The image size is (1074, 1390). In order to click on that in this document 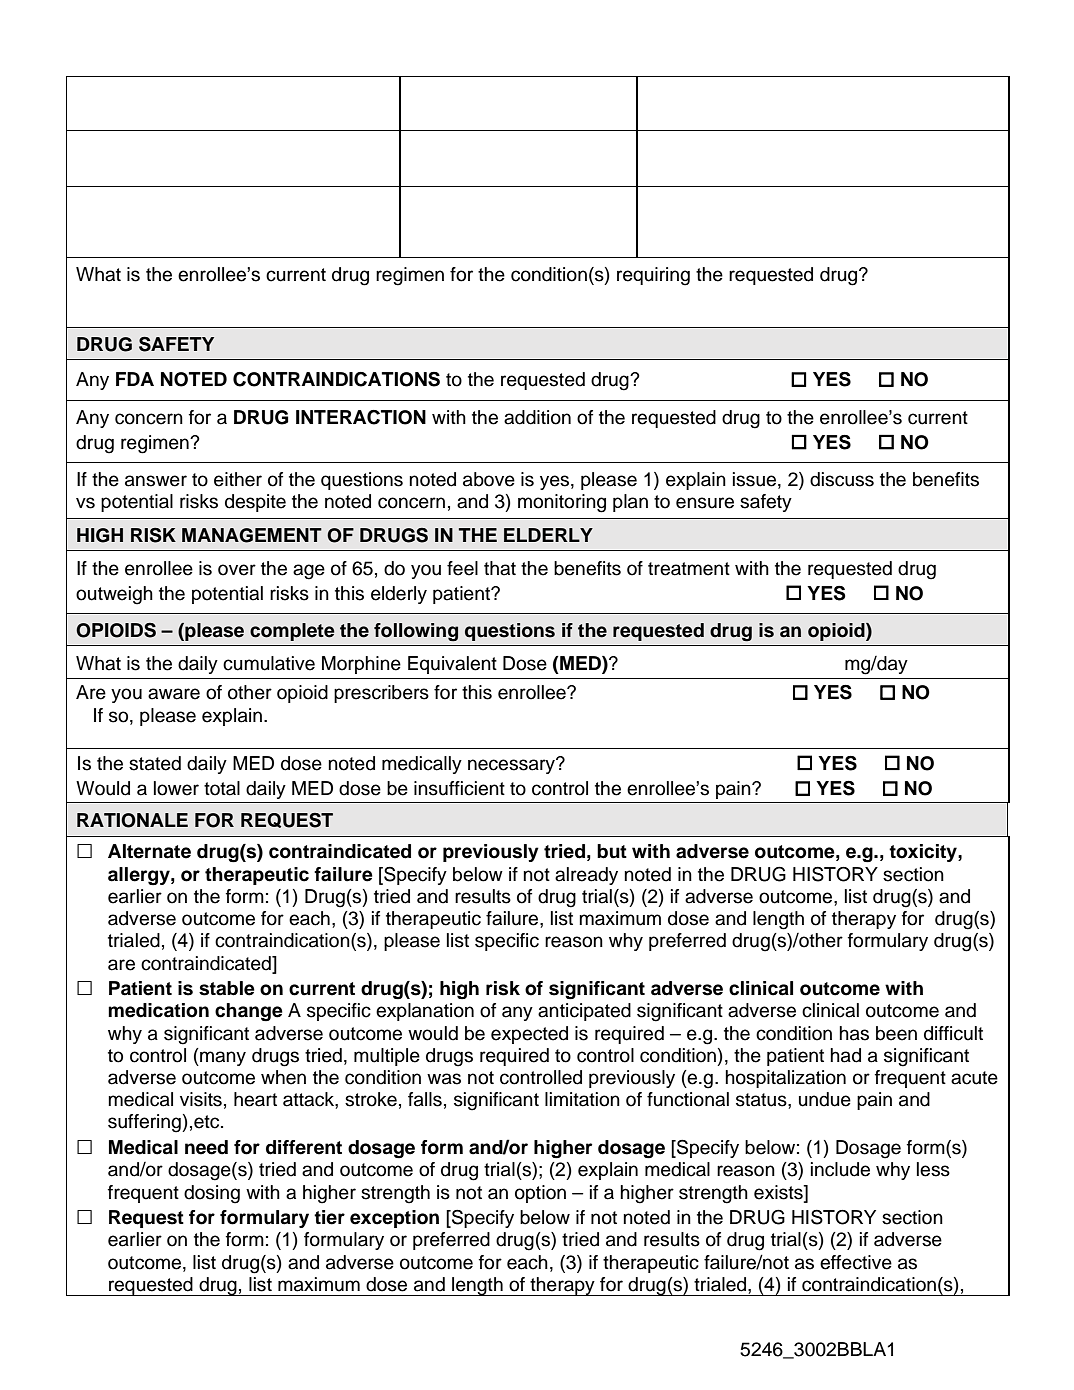, I will do `click(500, 568)`.
